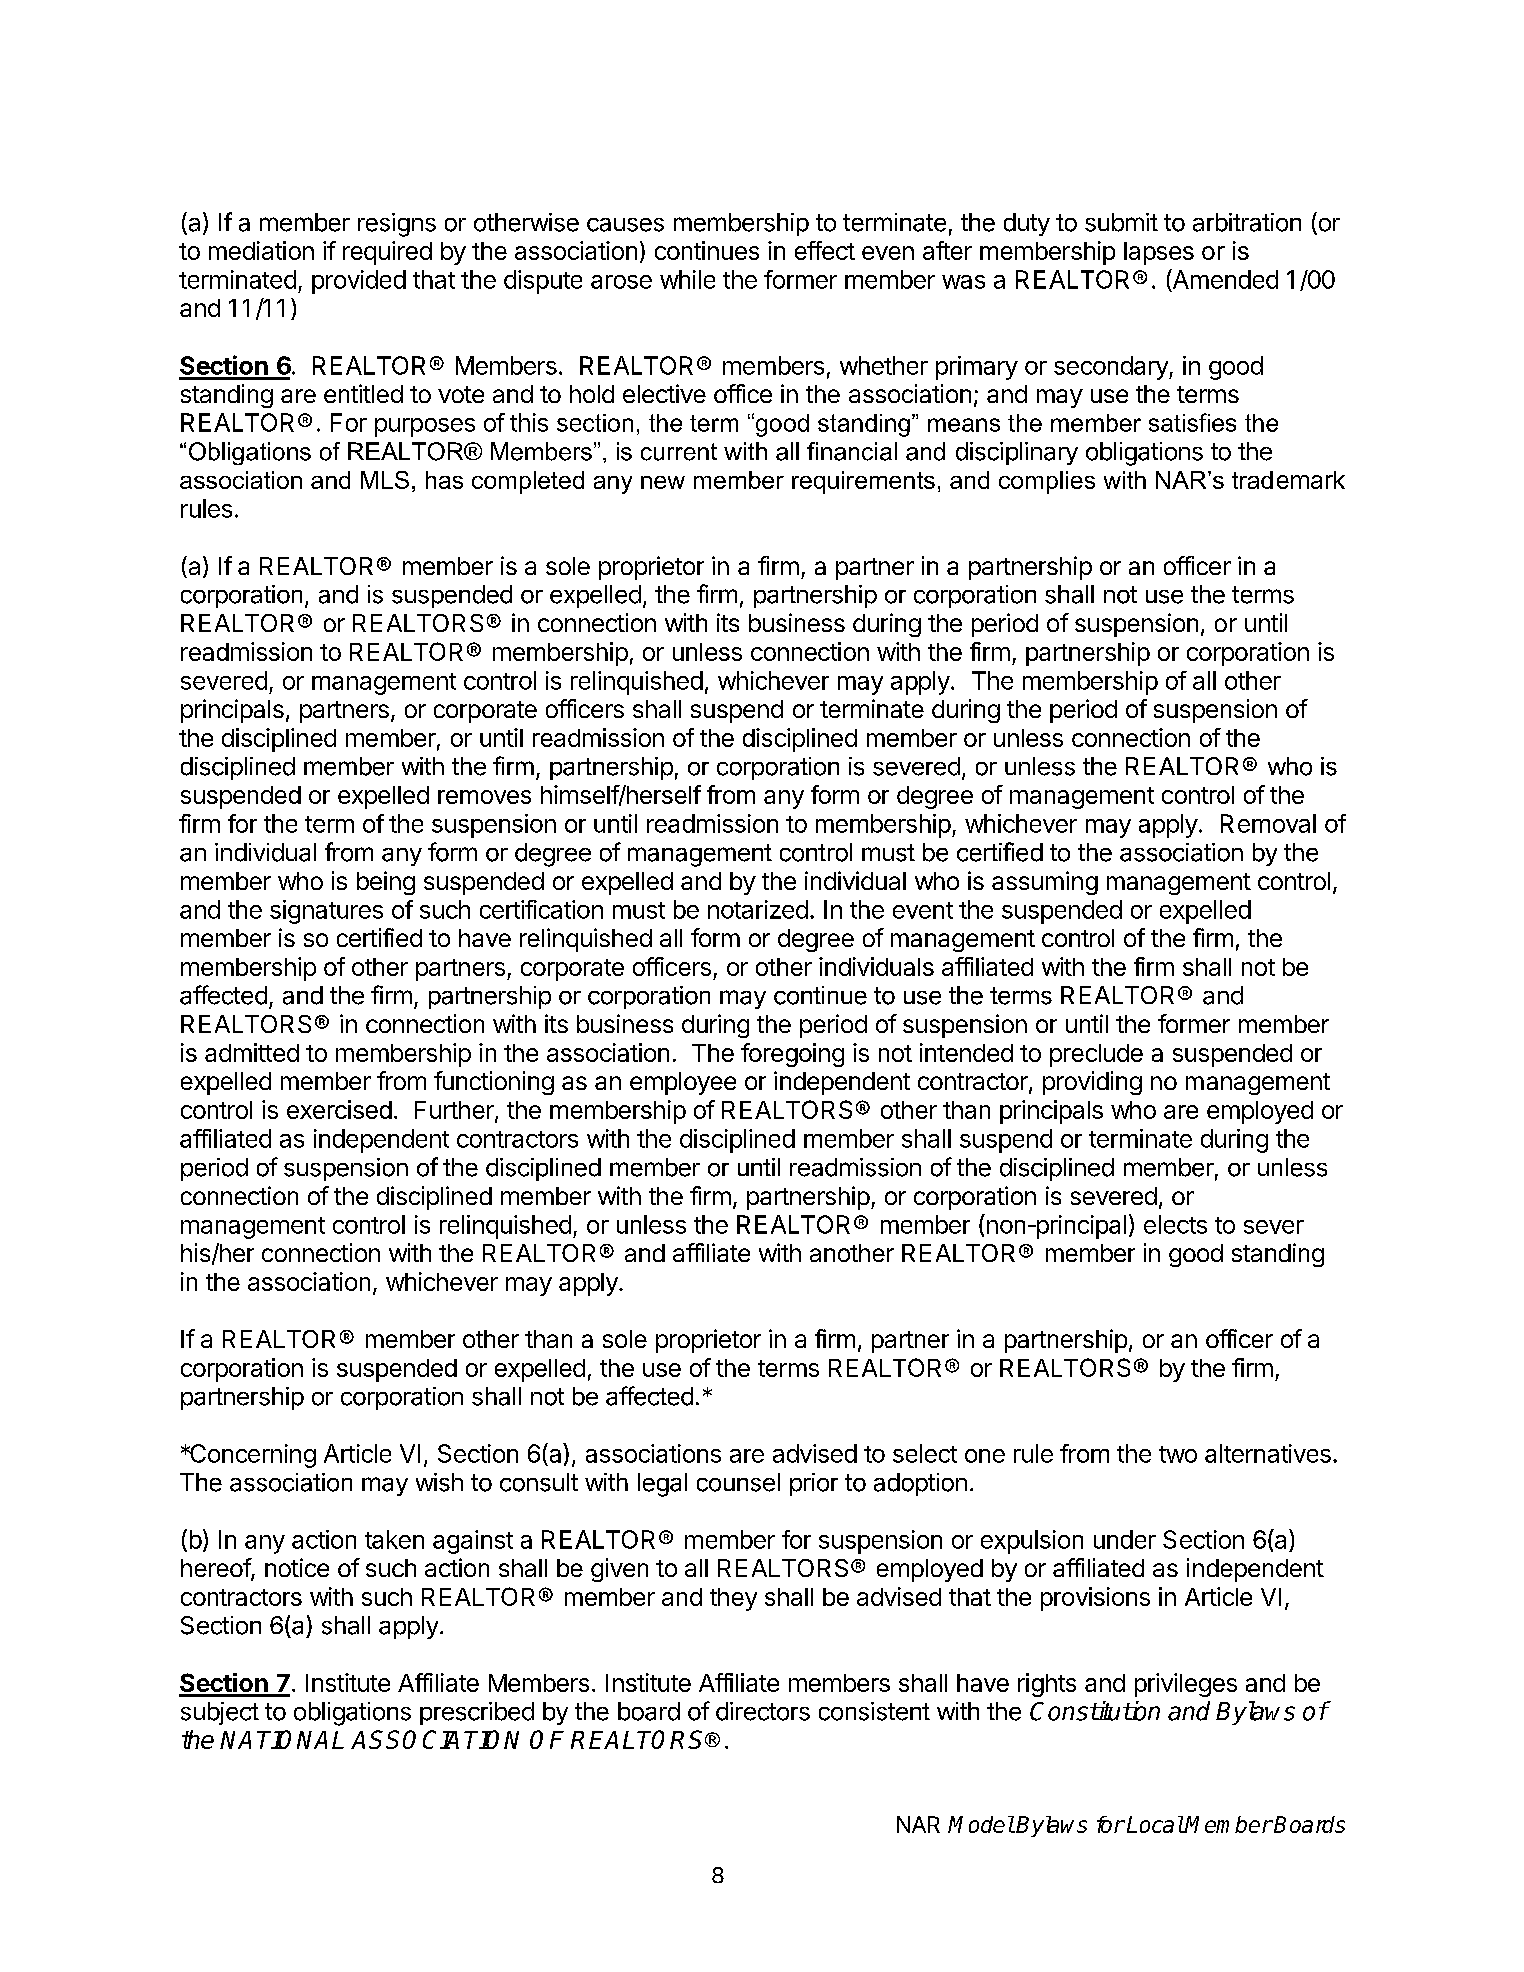 The height and width of the screenshot is (1972, 1524). What do you see at coordinates (1096, 1055) in the screenshot?
I see `preclude` at bounding box center [1096, 1055].
